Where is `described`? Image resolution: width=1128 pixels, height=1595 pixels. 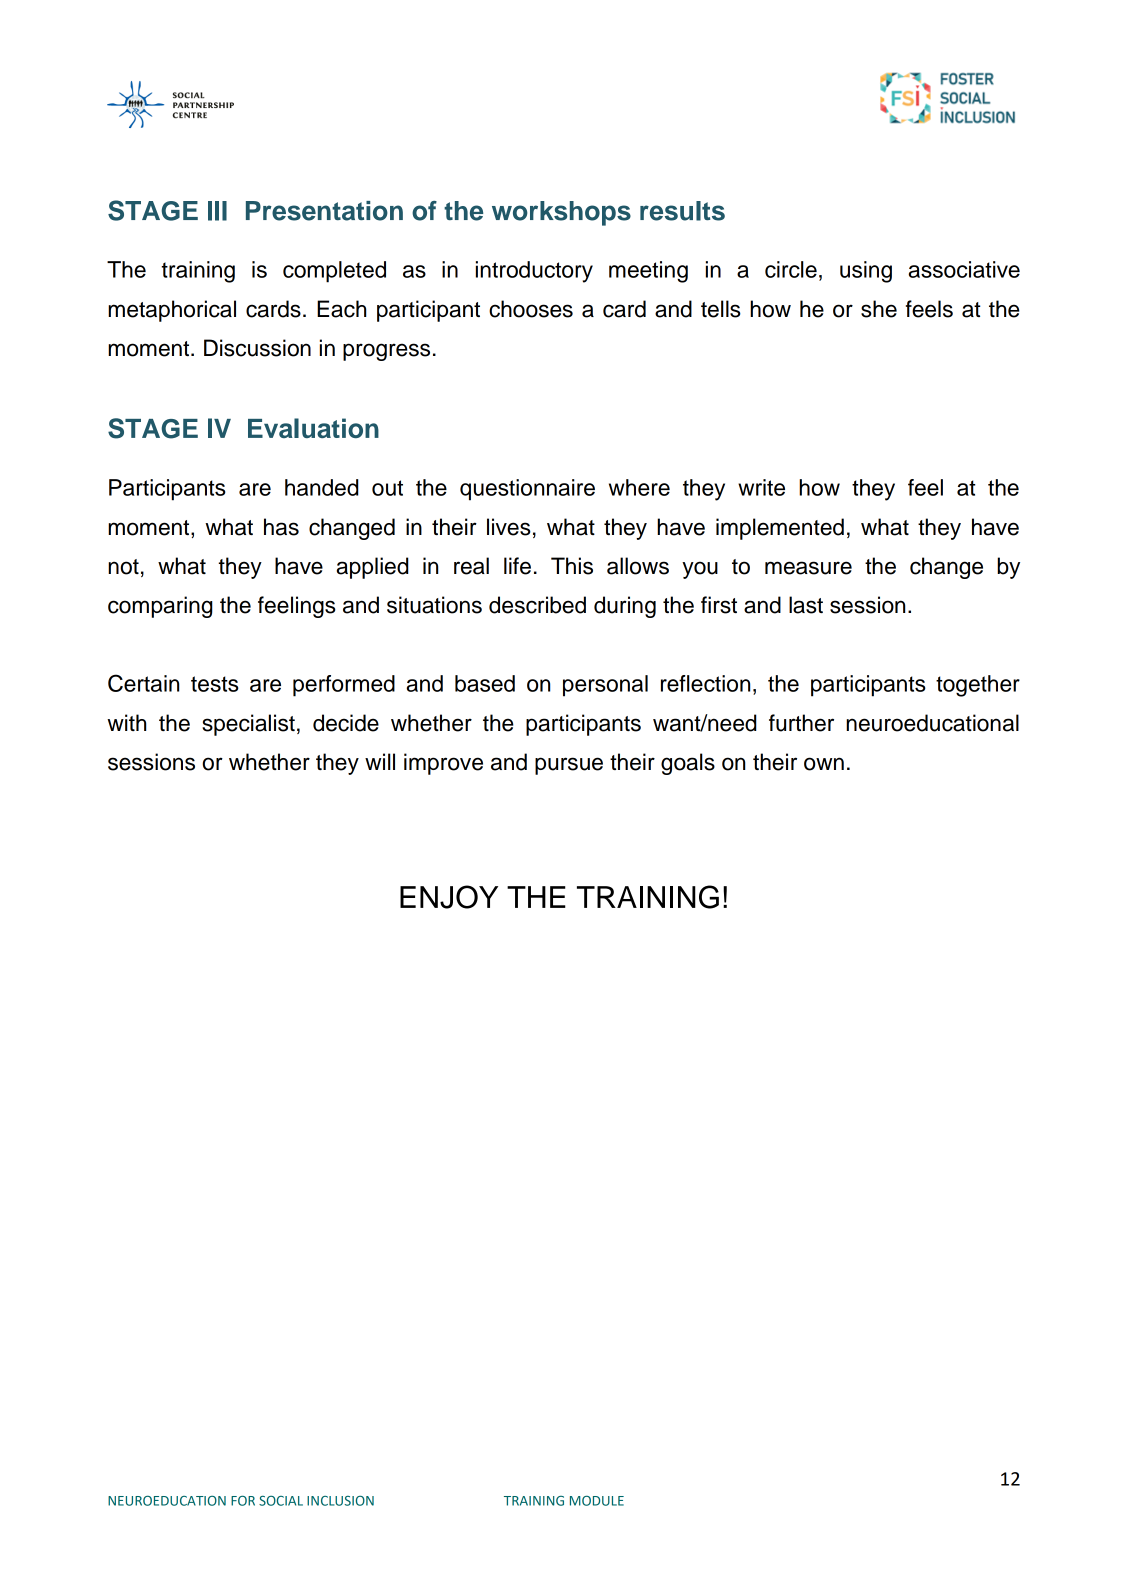 described is located at coordinates (537, 605).
